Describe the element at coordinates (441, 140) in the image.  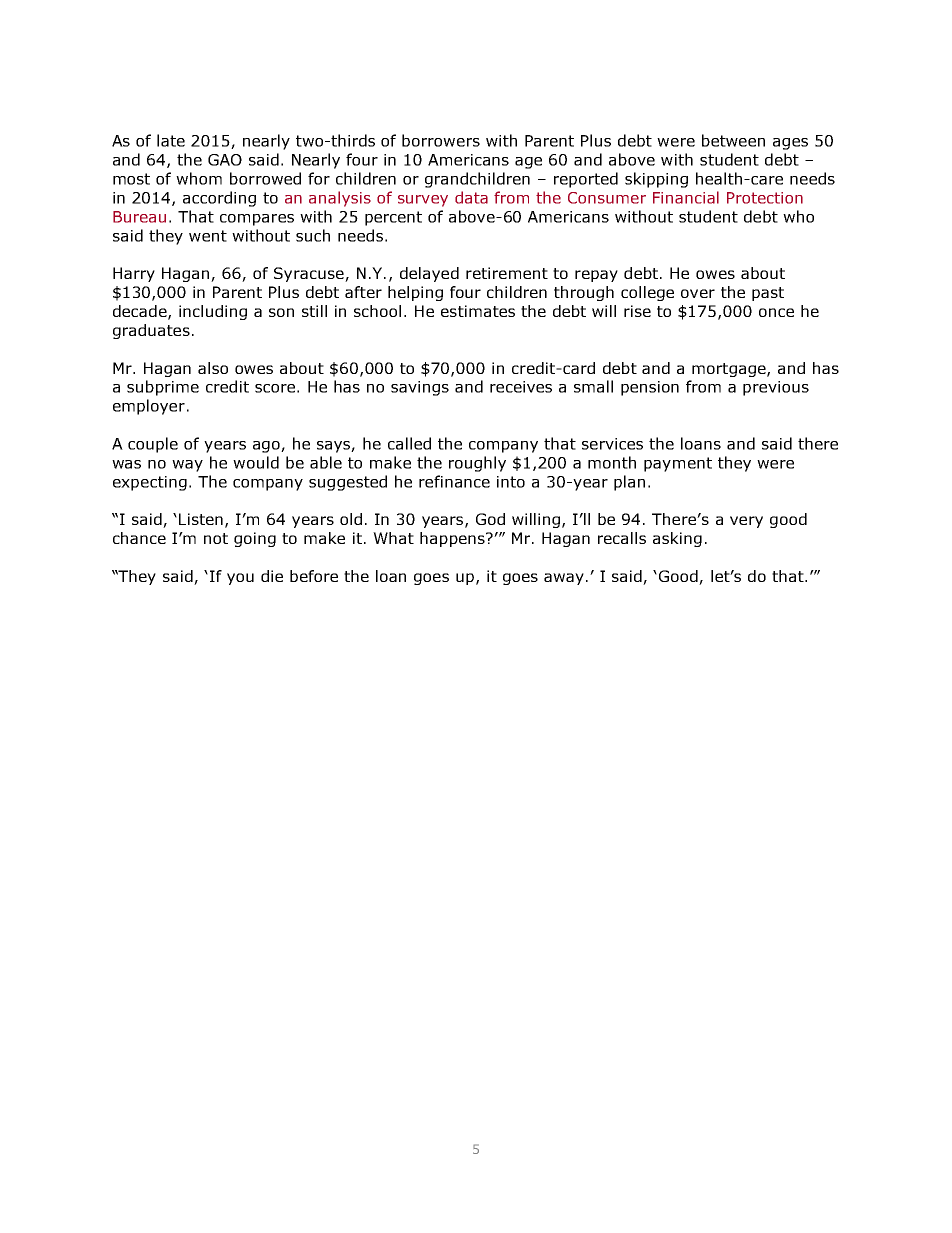
I see `borrowers` at that location.
